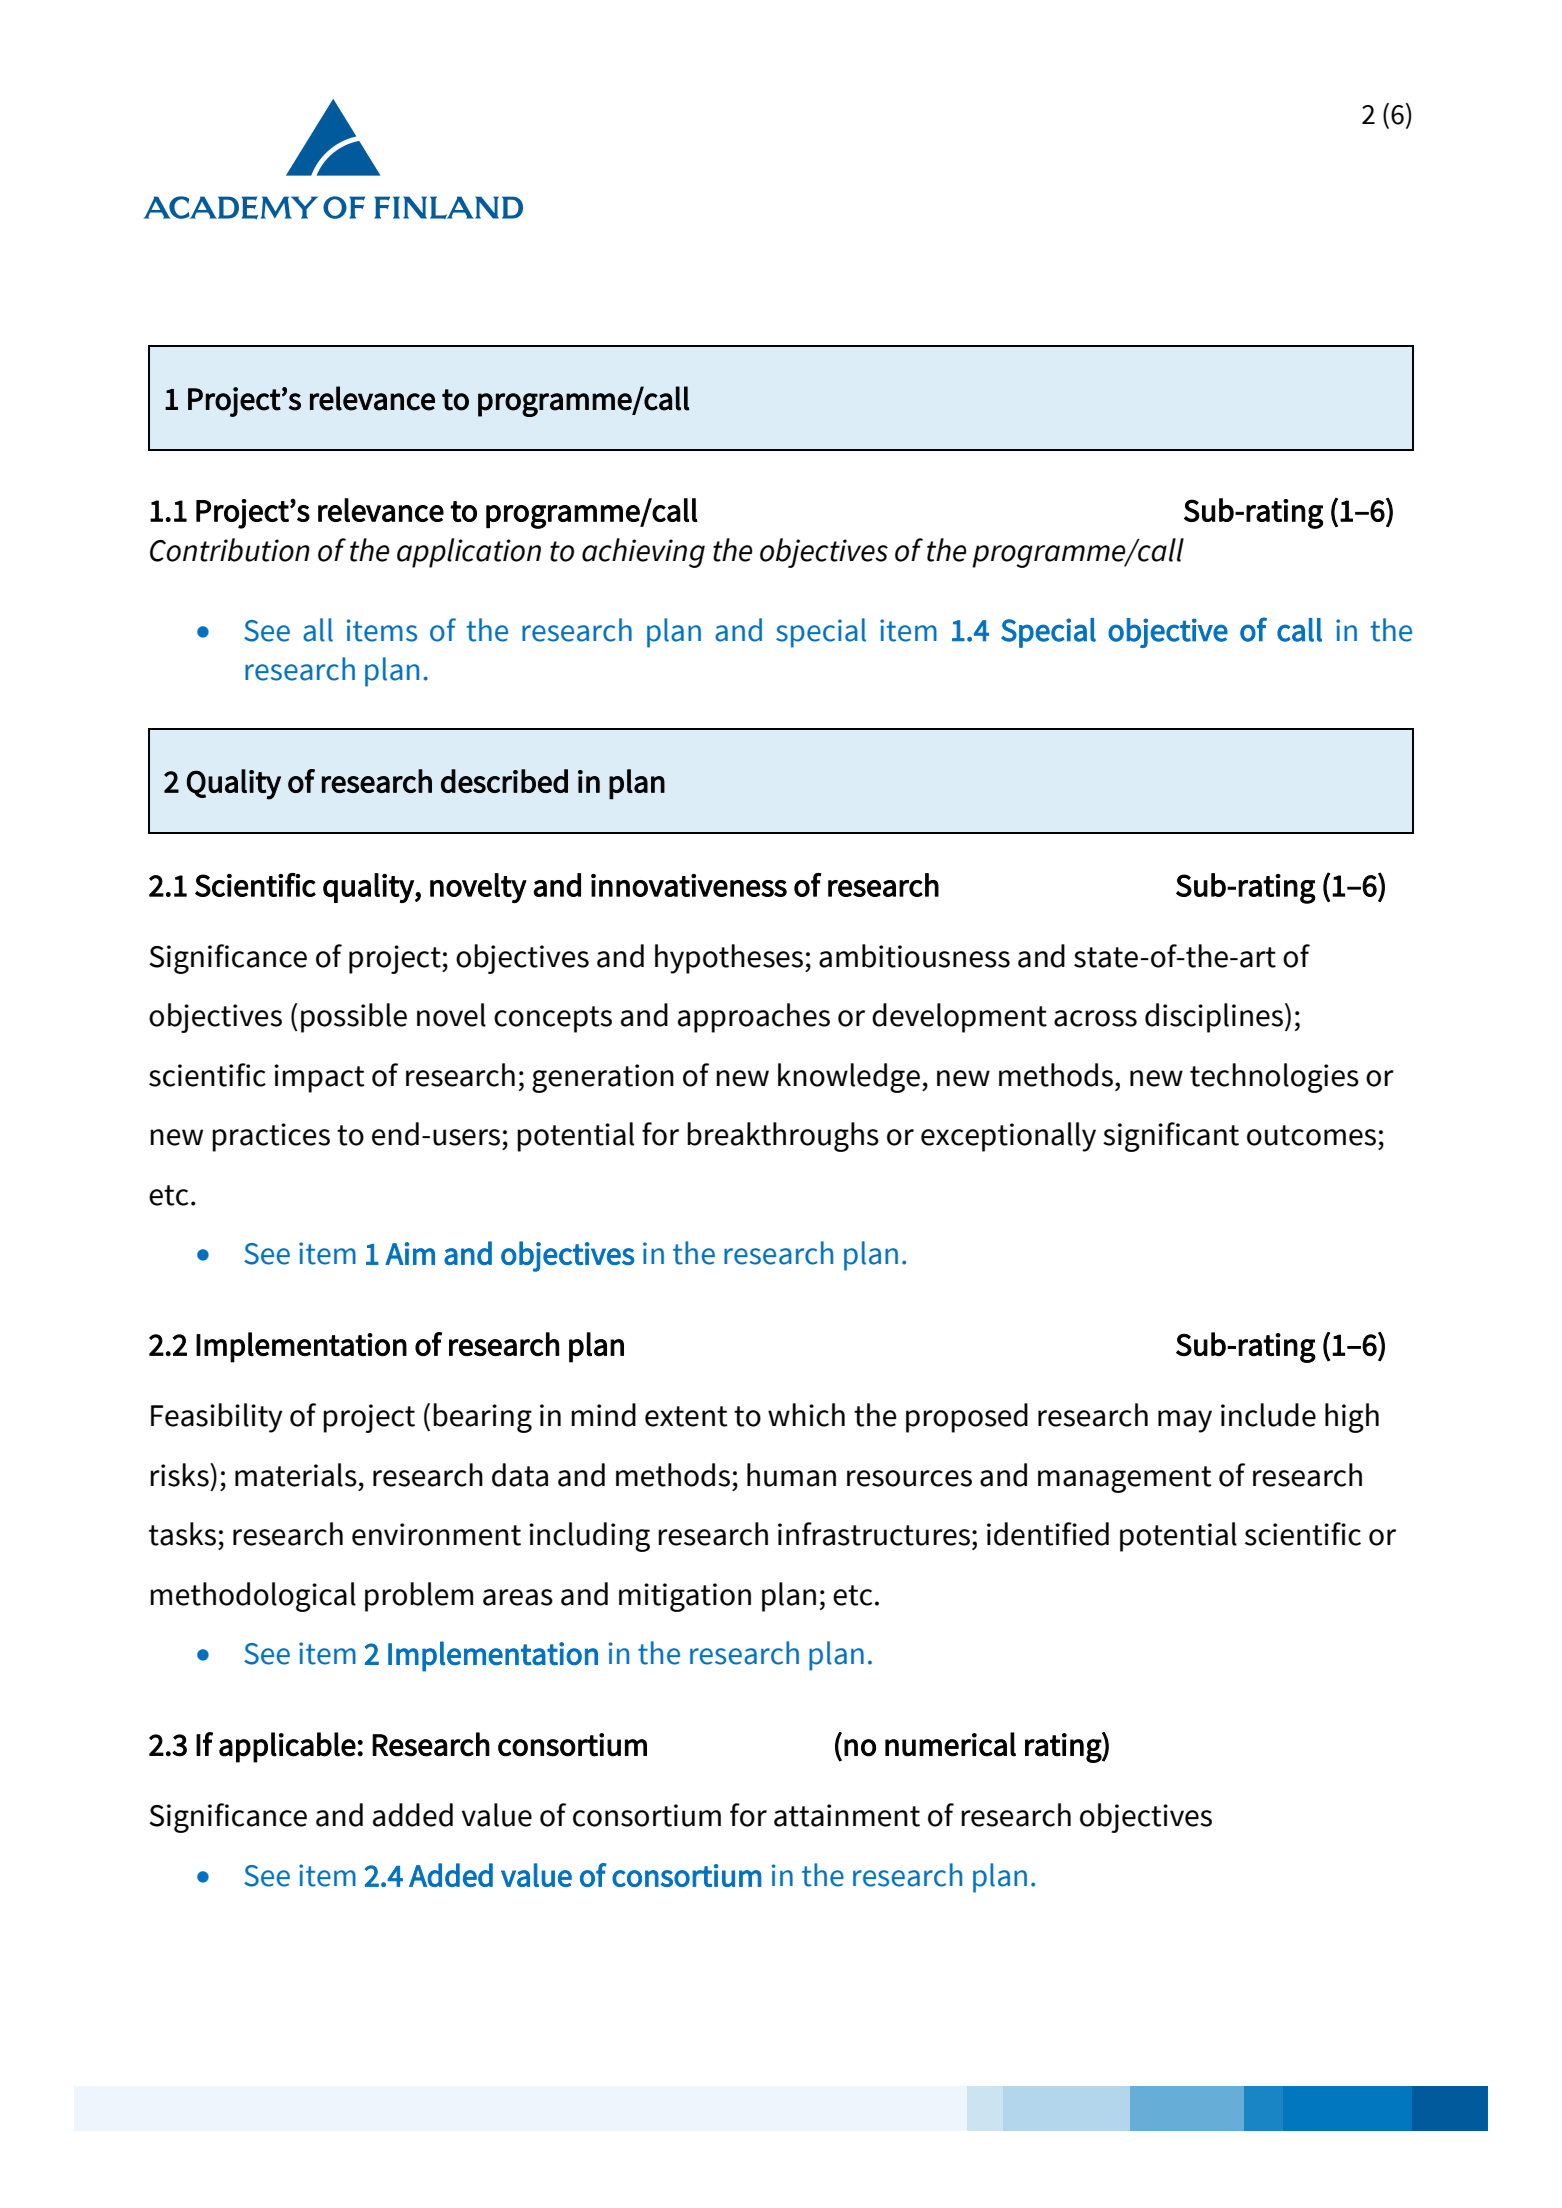 This image has width=1562, height=2208. What do you see at coordinates (287, 1747) in the image?
I see `applicable` at bounding box center [287, 1747].
